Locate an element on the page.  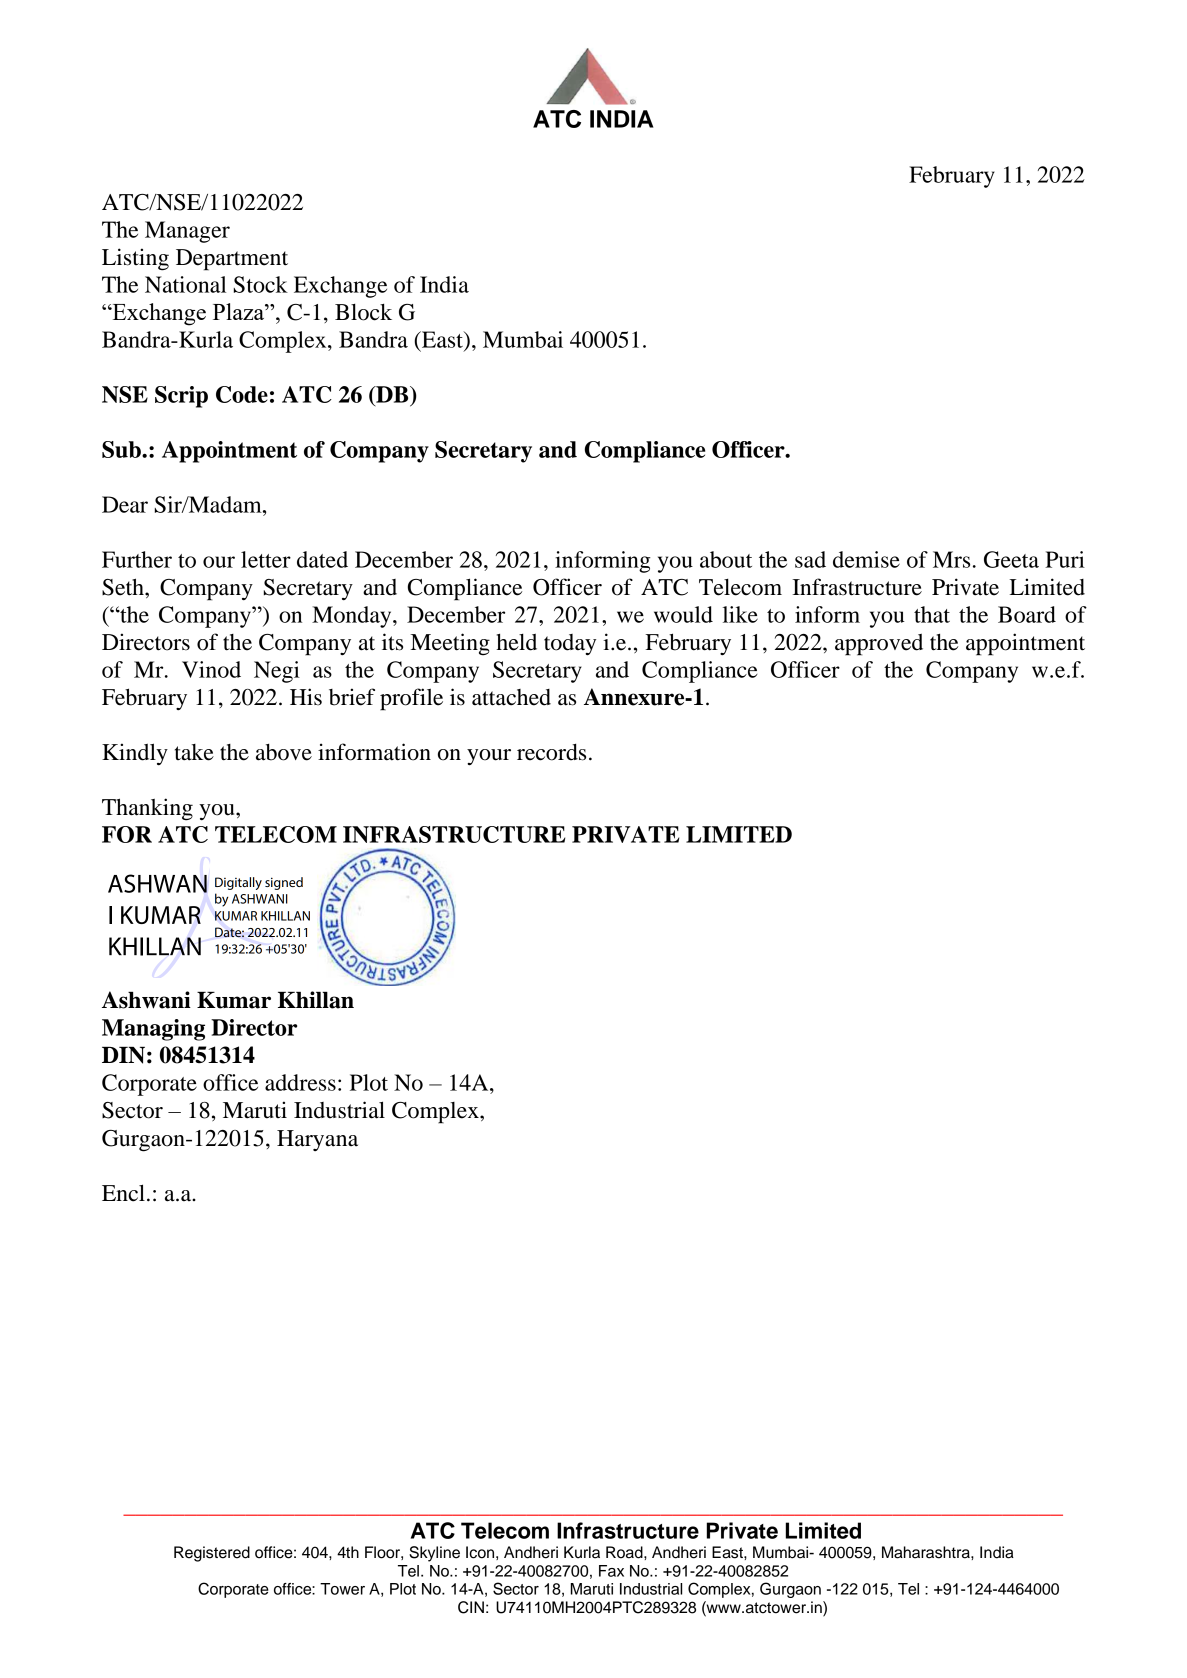
address is located at coordinates (300, 1082).
